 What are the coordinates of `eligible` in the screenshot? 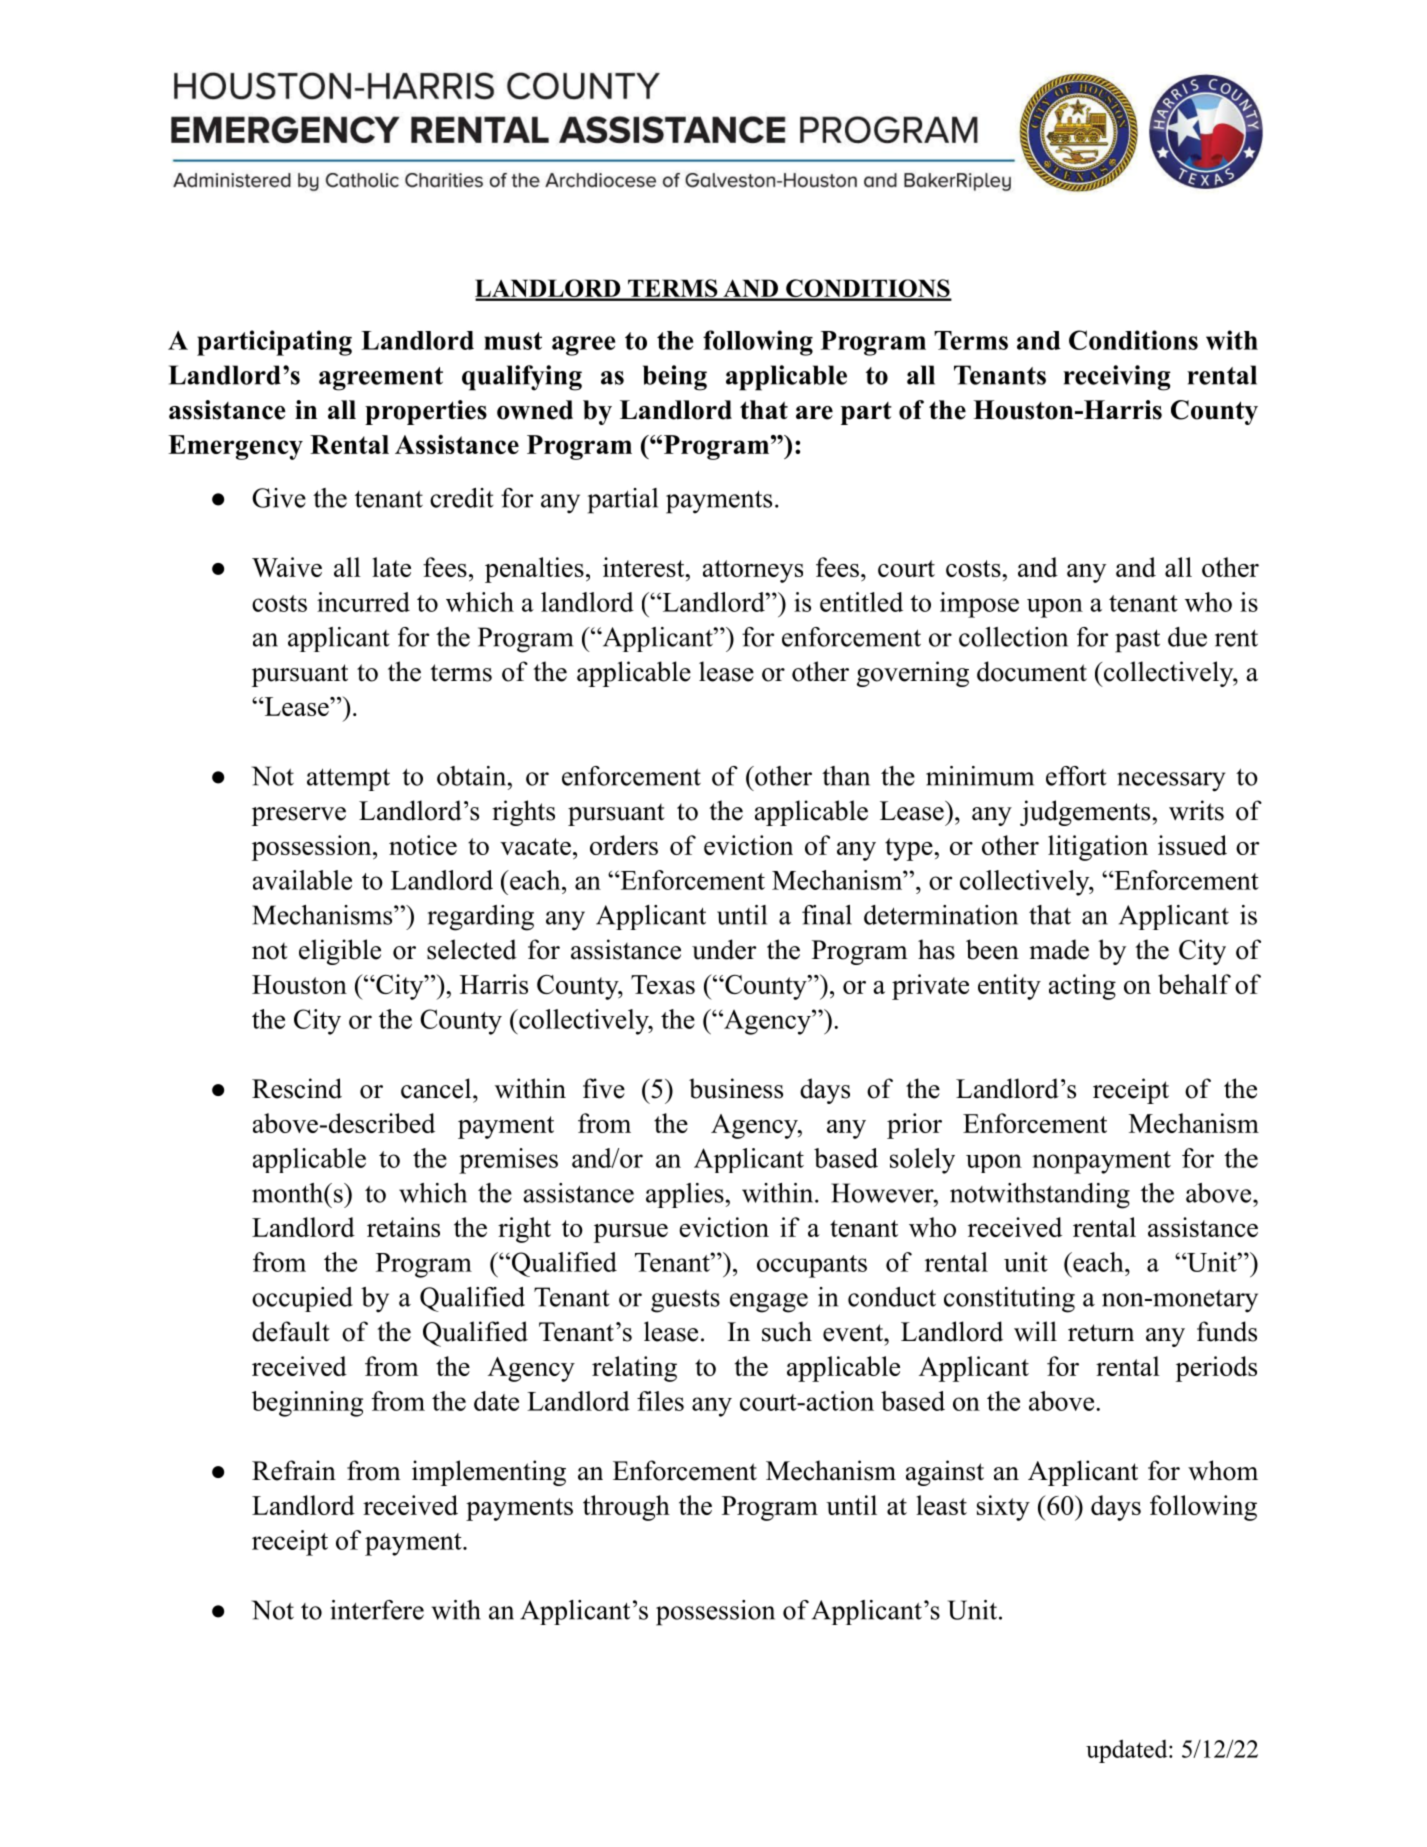 It's located at (340, 952).
